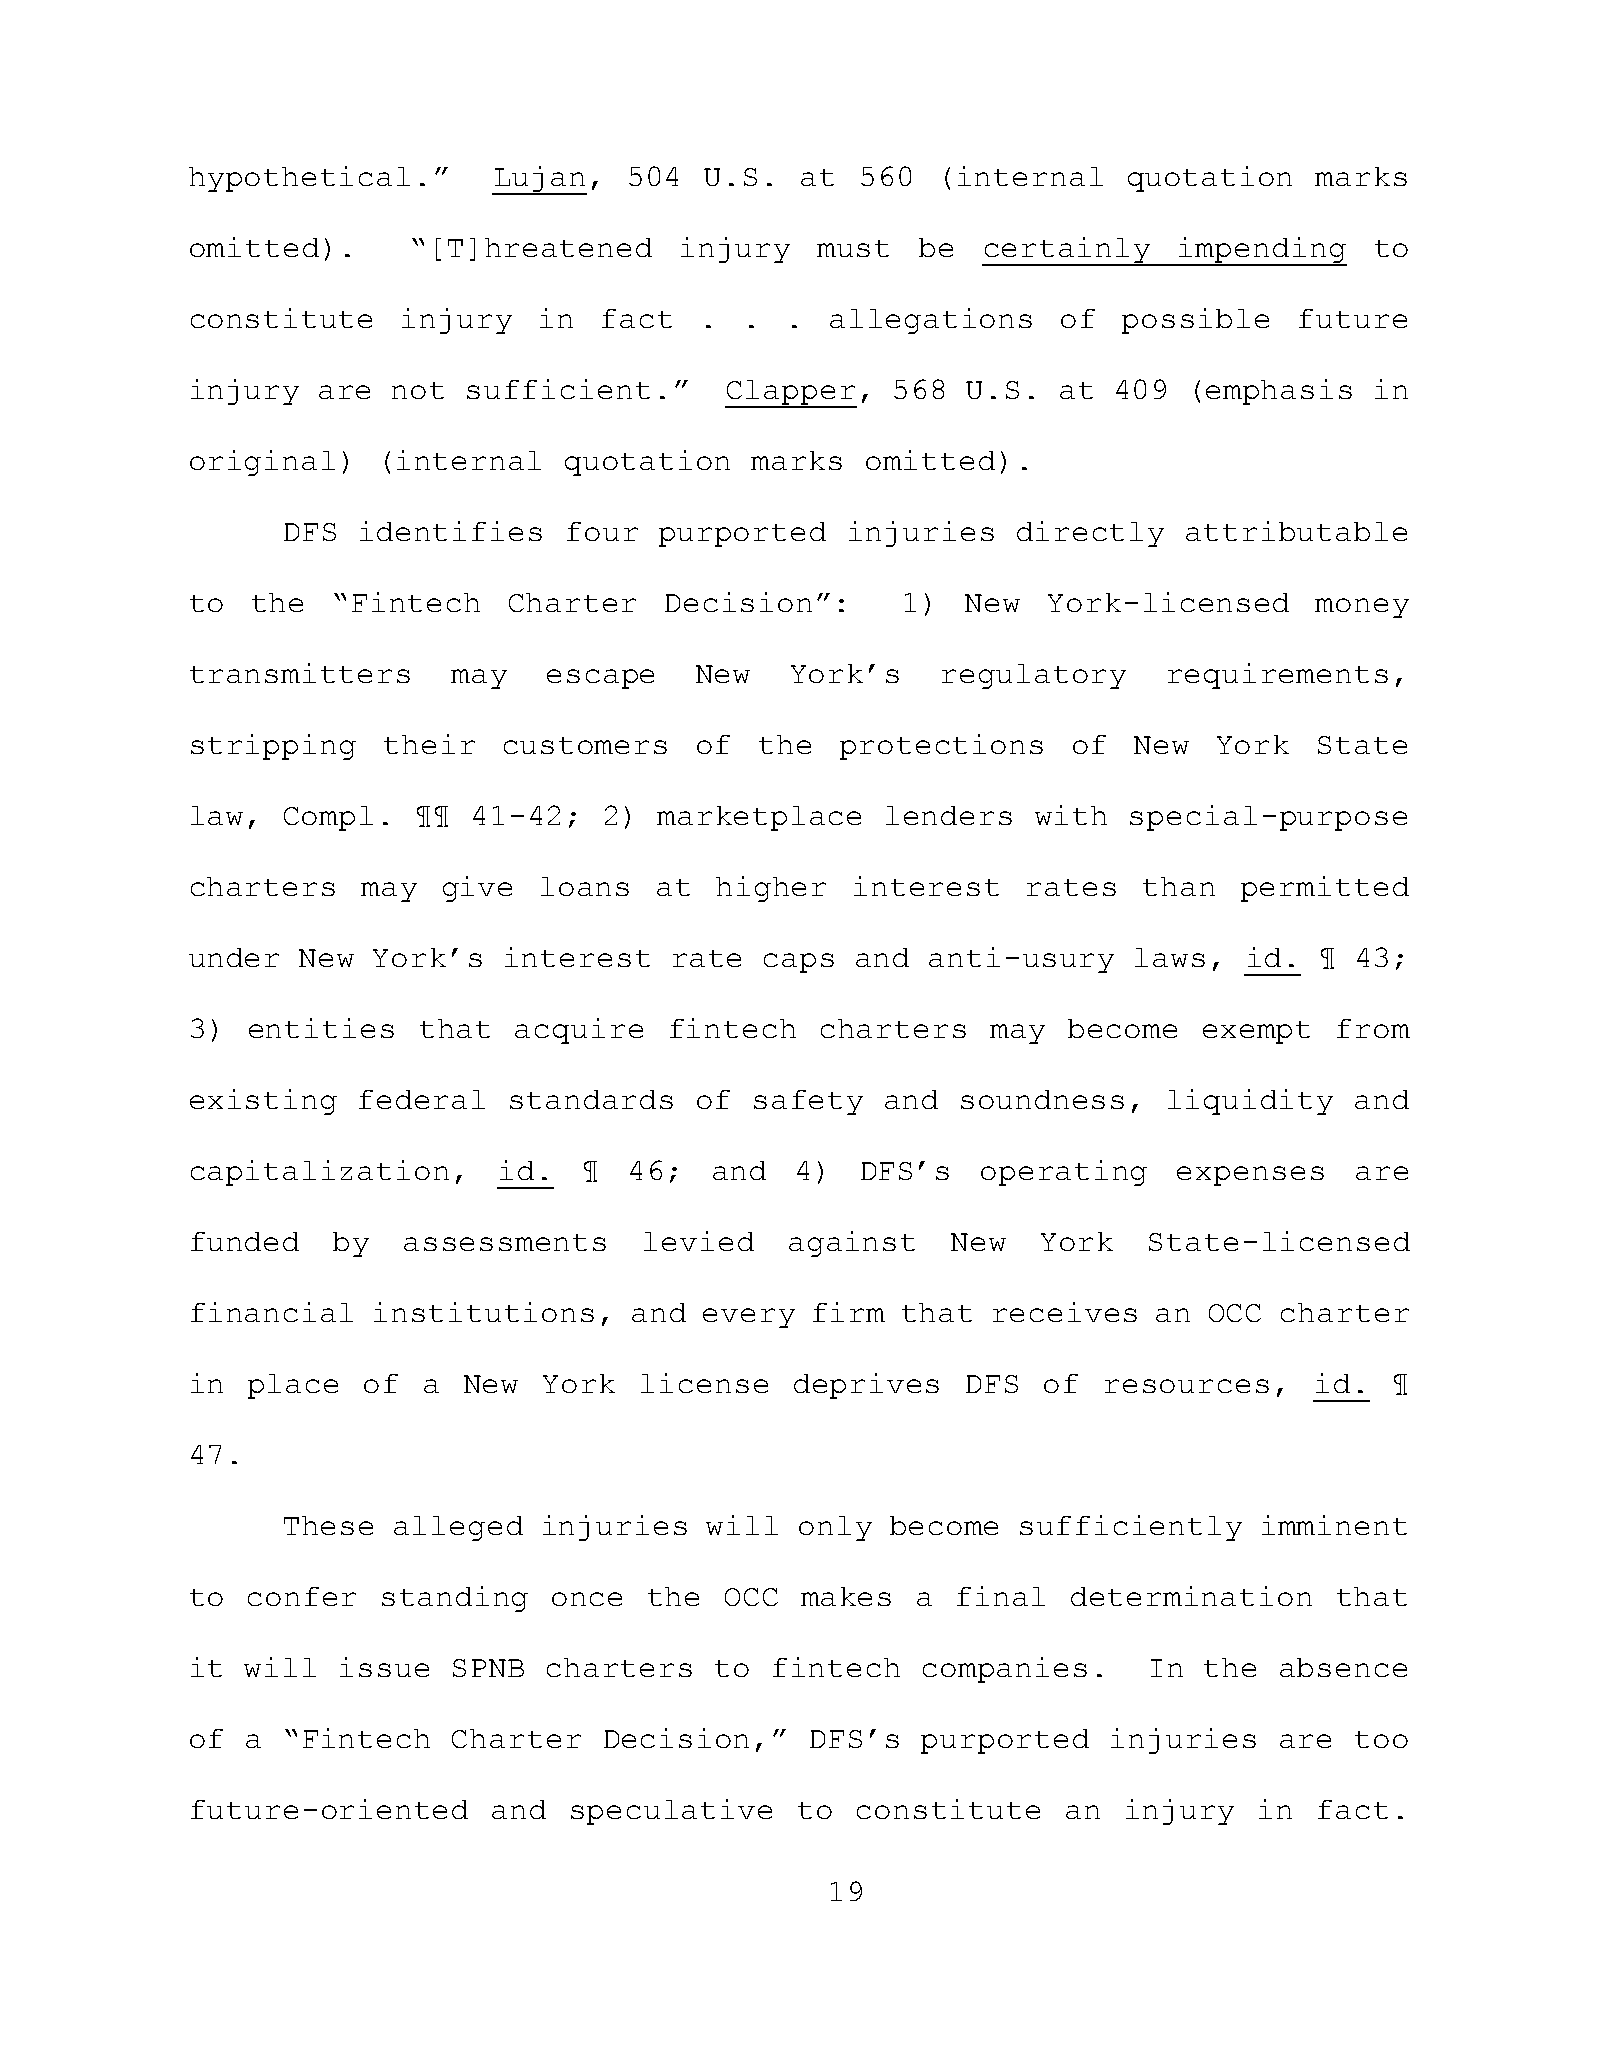  What do you see at coordinates (1187, 1386) in the screenshot?
I see `resources` at bounding box center [1187, 1386].
